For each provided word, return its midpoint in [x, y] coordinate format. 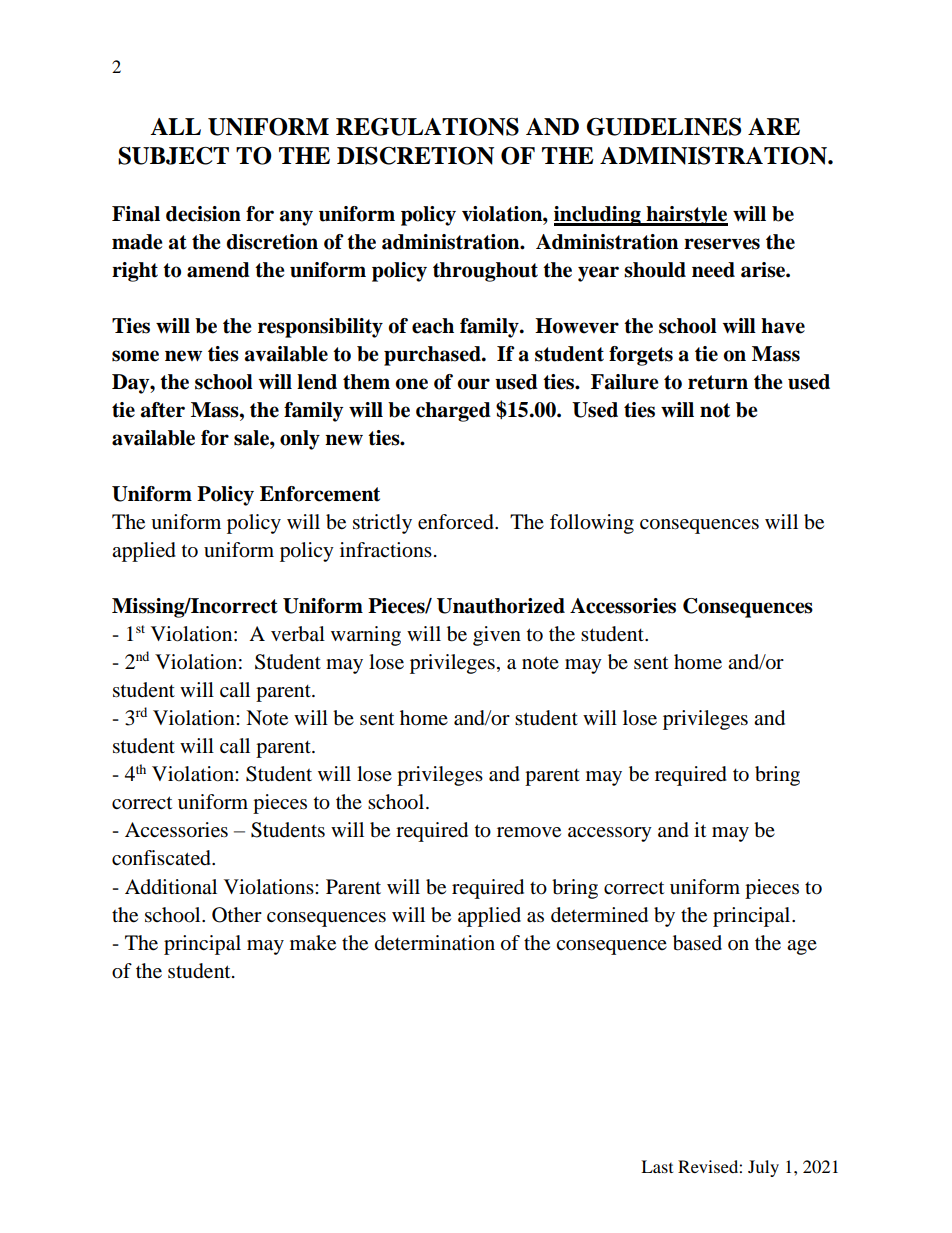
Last [657, 1166]
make [313, 943]
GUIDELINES [664, 127]
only [300, 440]
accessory [610, 834]
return [718, 382]
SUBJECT [173, 156]
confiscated [162, 858]
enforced [457, 522]
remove [529, 832]
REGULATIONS [427, 127]
